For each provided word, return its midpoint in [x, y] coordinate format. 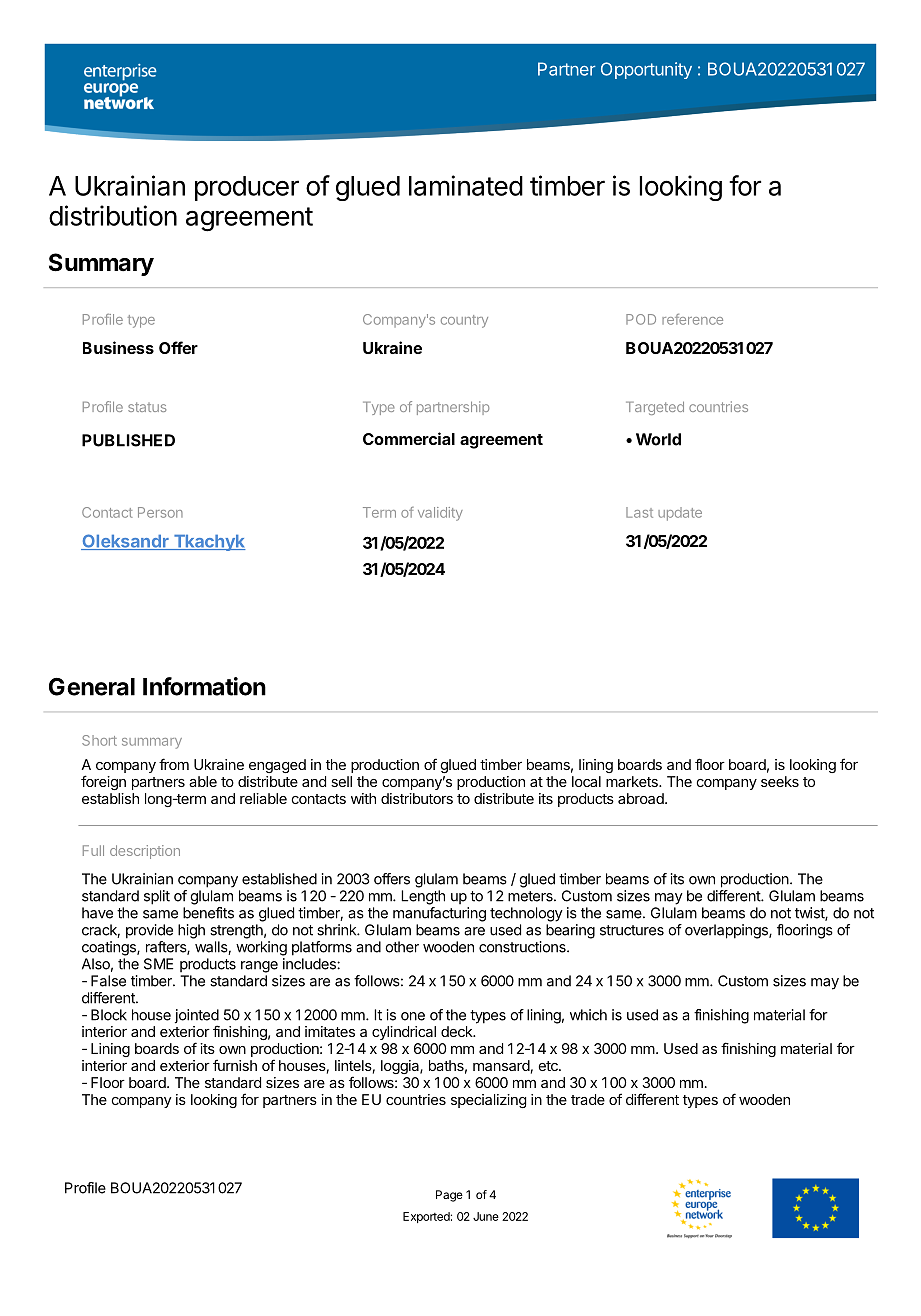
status [147, 407]
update [680, 514]
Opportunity [646, 70]
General [92, 687]
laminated [466, 185]
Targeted [655, 408]
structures [632, 930]
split [157, 897]
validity [440, 514]
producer [247, 188]
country [464, 321]
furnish [235, 1065]
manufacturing [439, 914]
